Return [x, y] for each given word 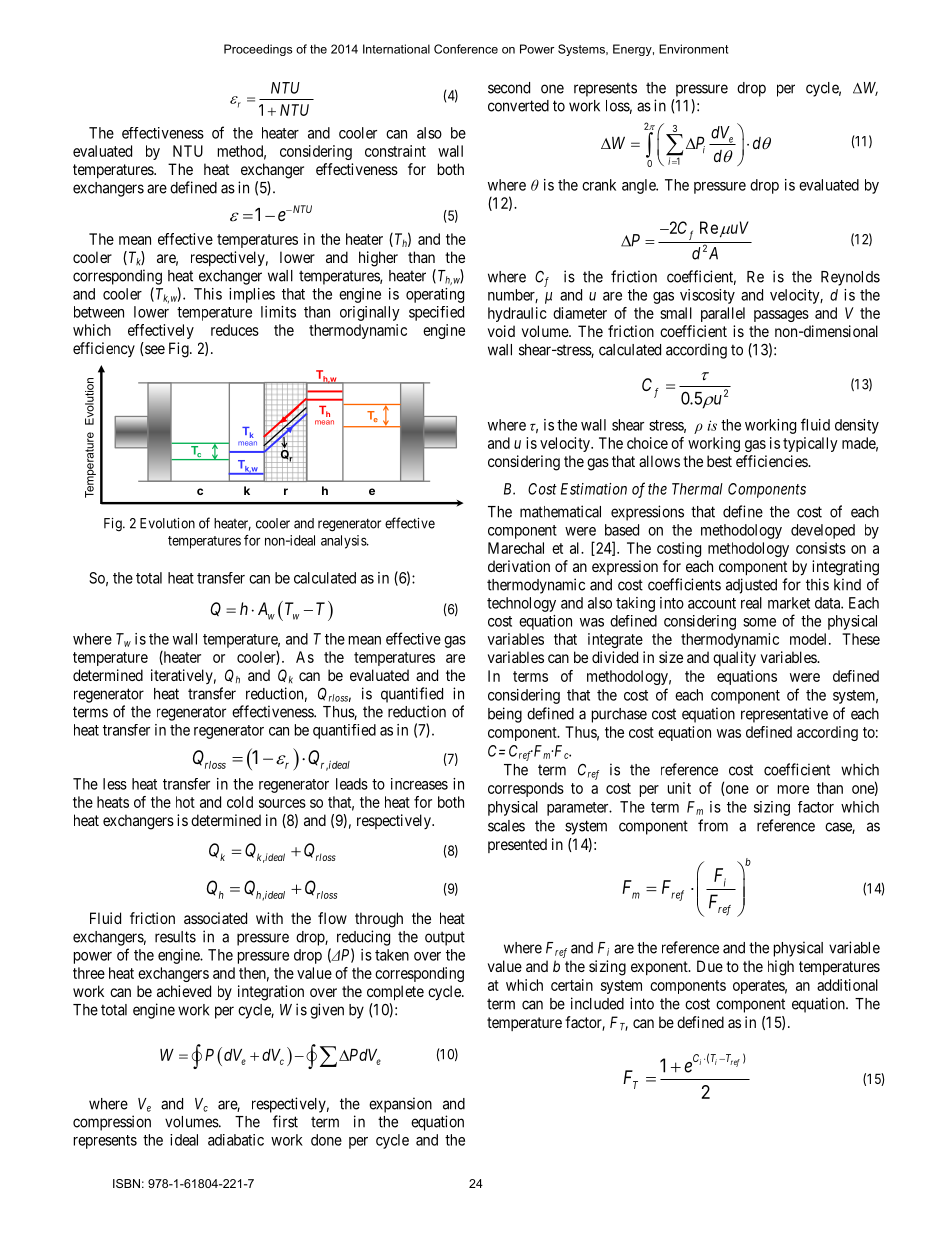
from [713, 825]
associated [215, 918]
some [759, 622]
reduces [235, 330]
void [501, 331]
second [509, 88]
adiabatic [236, 1140]
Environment [693, 49]
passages [781, 316]
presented [517, 845]
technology [521, 604]
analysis [344, 542]
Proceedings [258, 50]
